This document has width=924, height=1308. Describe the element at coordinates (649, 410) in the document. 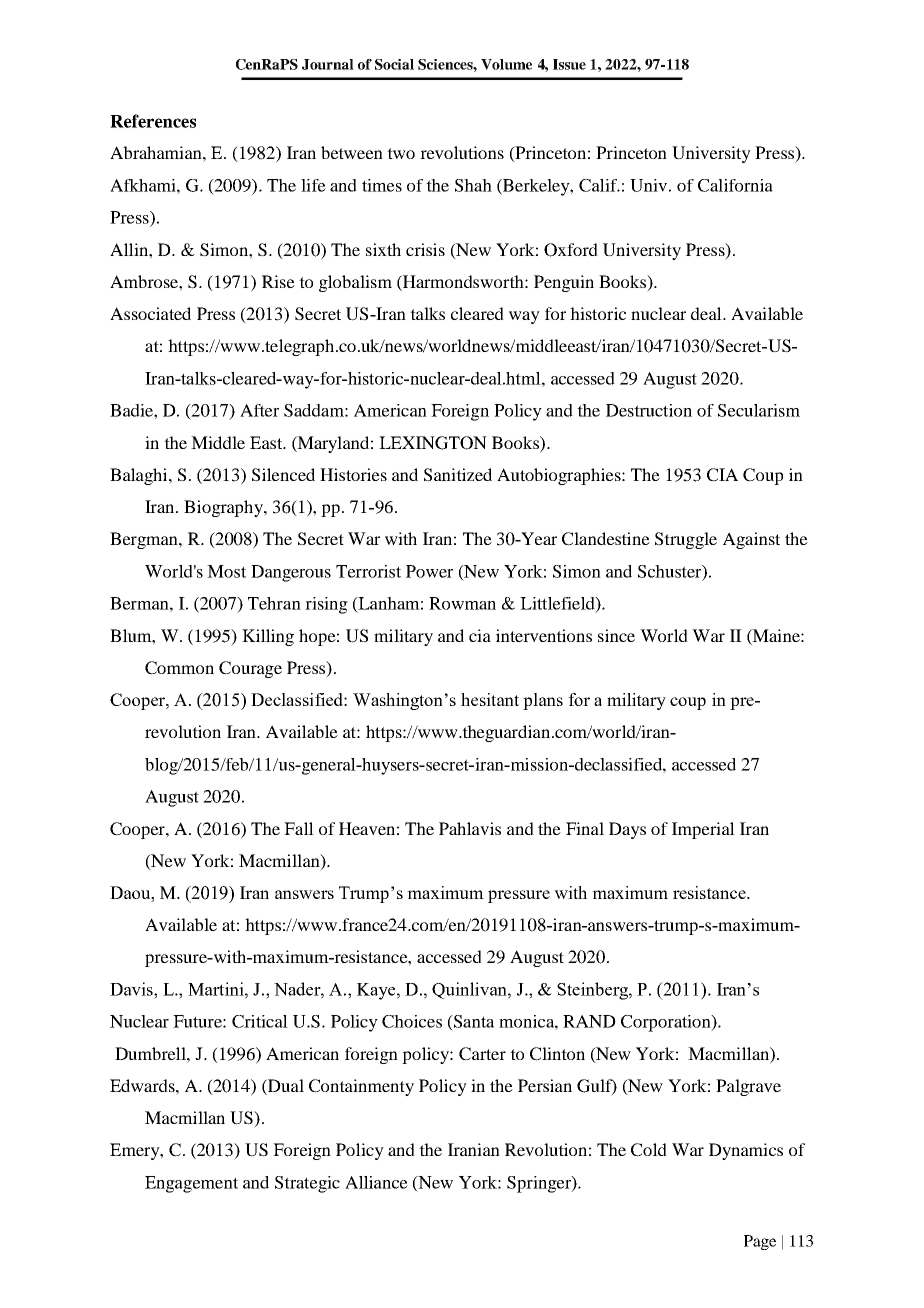

I see `Destruction` at that location.
